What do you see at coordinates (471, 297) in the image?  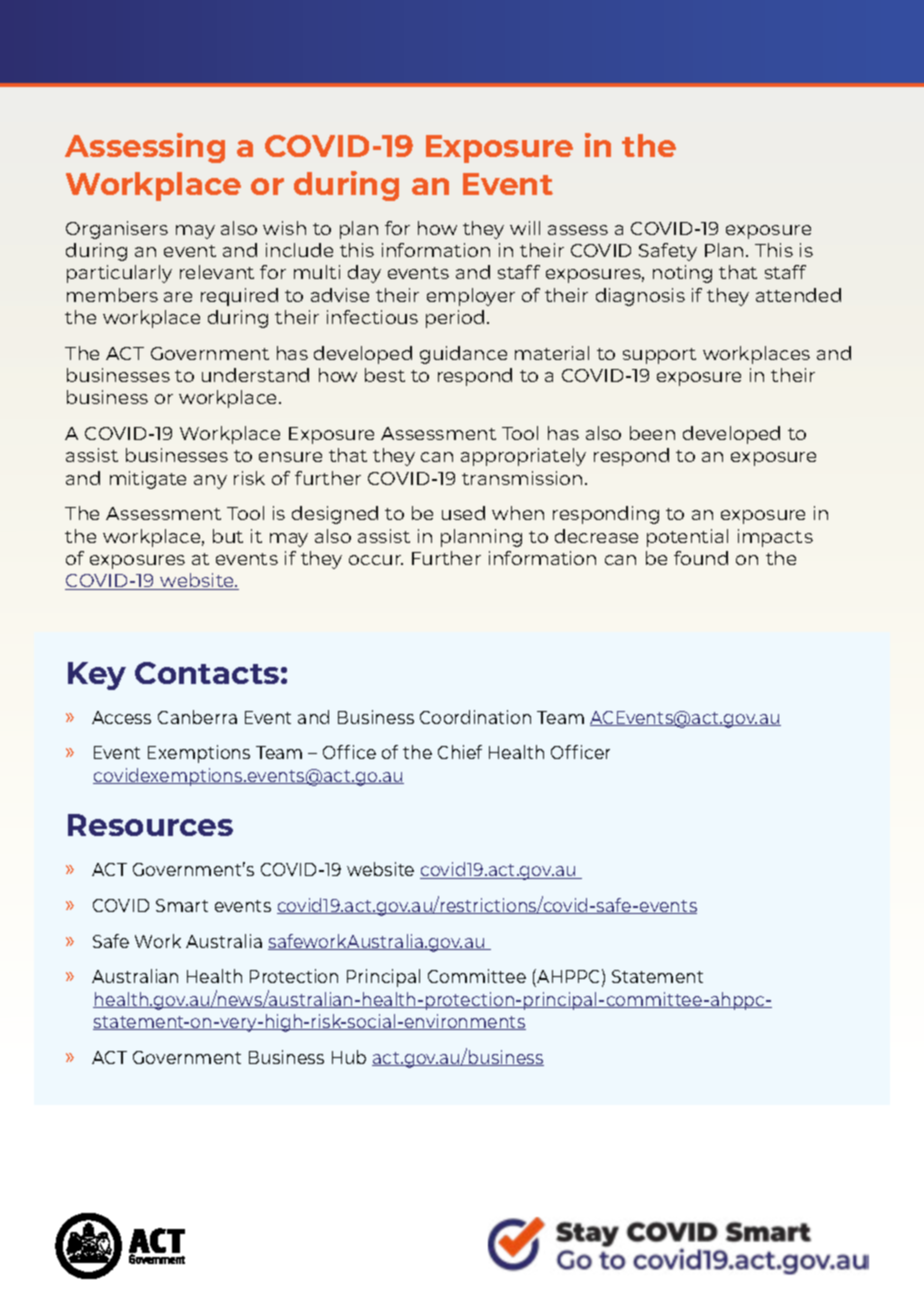 I see `employer` at bounding box center [471, 297].
